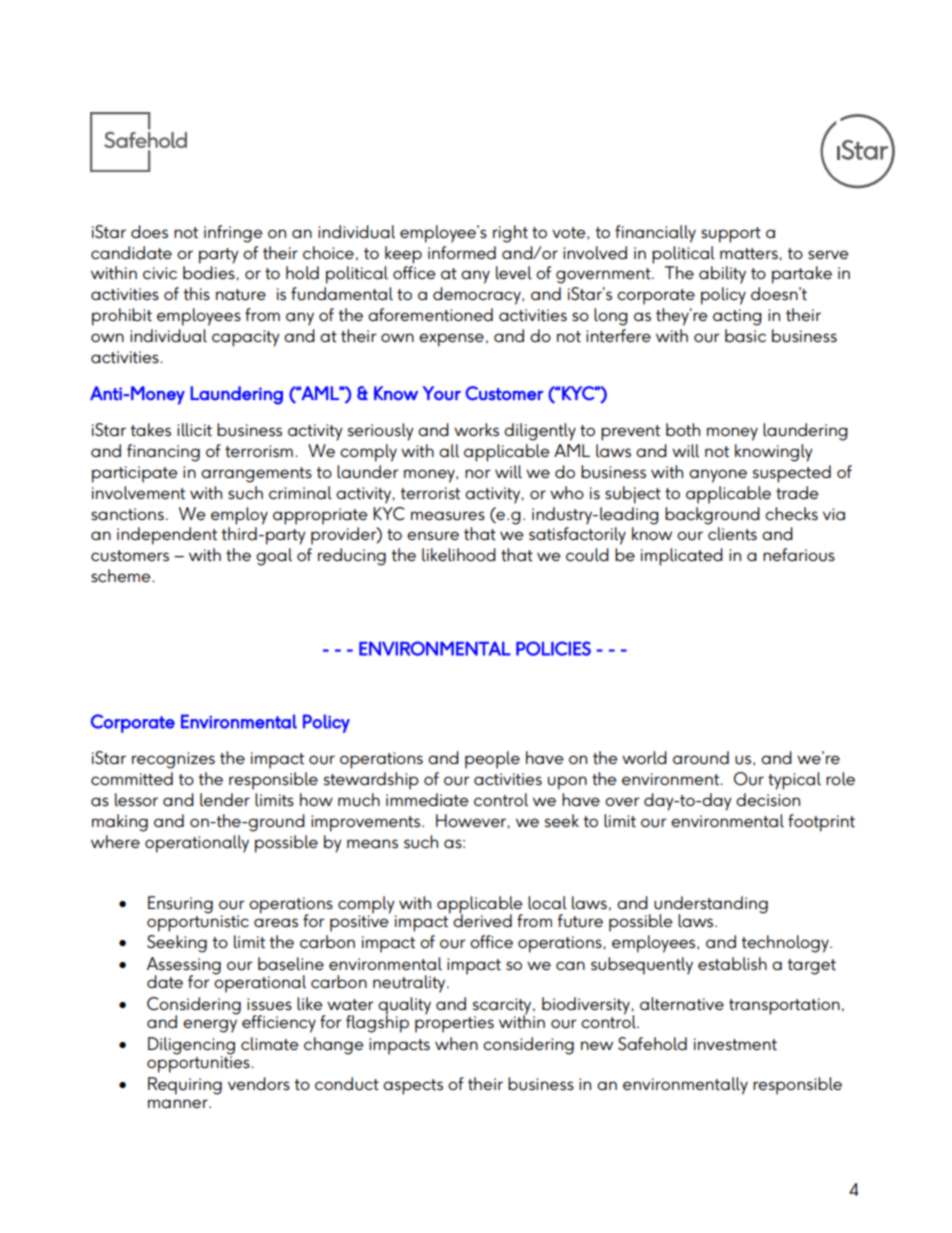 The width and height of the screenshot is (952, 1233). What do you see at coordinates (711, 905) in the screenshot?
I see `understanding` at bounding box center [711, 905].
